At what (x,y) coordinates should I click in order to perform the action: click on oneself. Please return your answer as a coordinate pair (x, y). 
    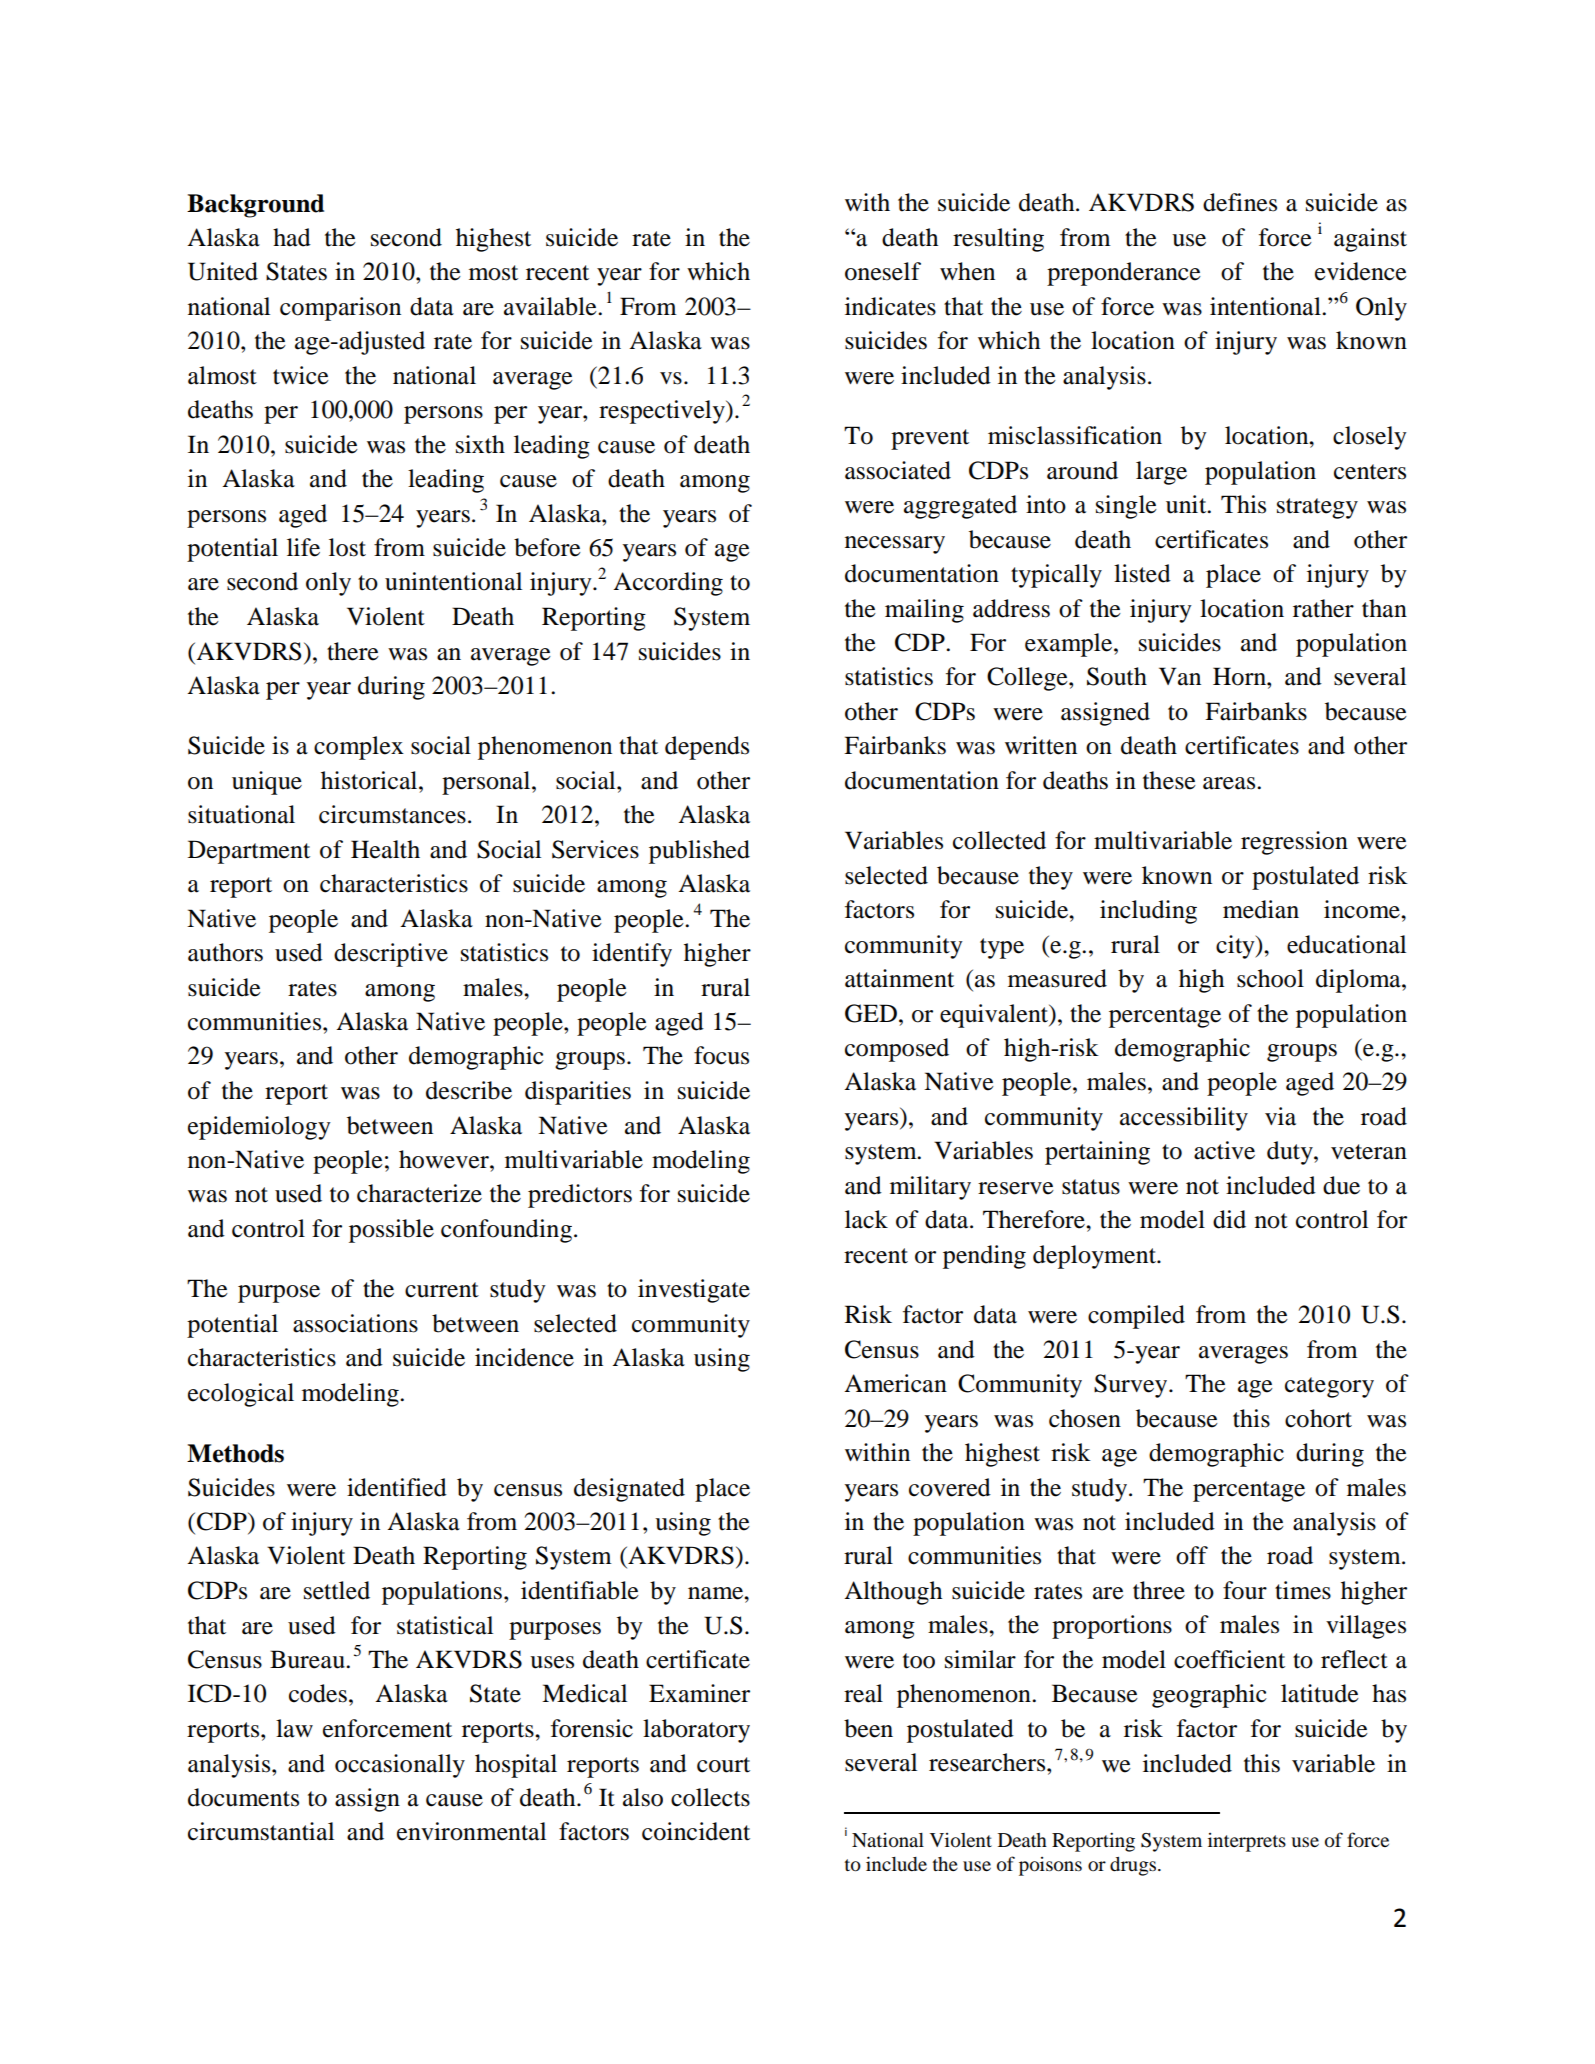
    Looking at the image, I should click on (883, 271).
